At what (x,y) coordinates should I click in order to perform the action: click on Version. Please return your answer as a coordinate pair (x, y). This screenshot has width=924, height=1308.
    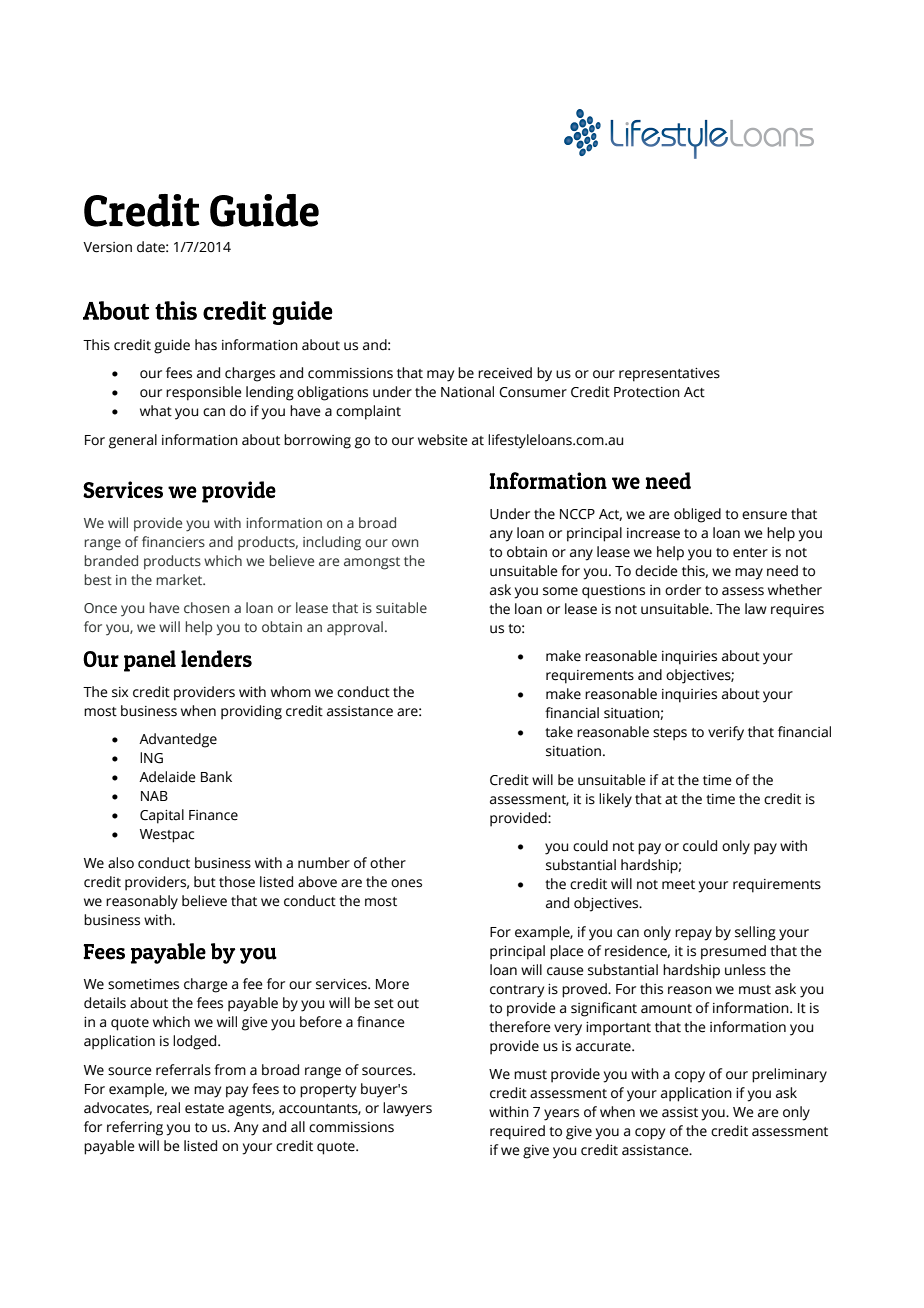
    Looking at the image, I should click on (107, 247).
